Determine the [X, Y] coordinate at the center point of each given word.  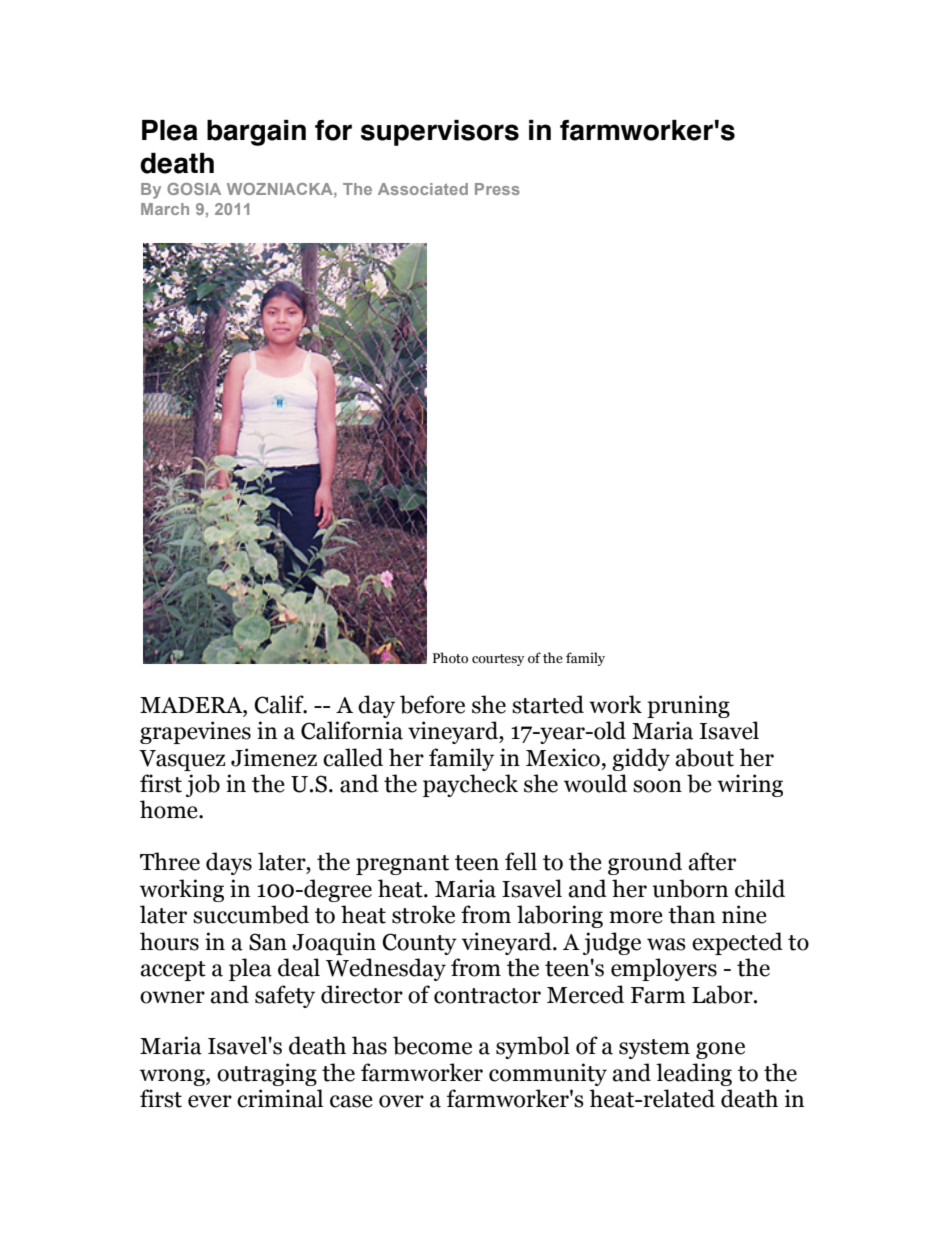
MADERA [192, 705]
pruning [688, 706]
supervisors [440, 133]
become [432, 1045]
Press [497, 189]
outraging [267, 1074]
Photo [450, 658]
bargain [256, 133]
